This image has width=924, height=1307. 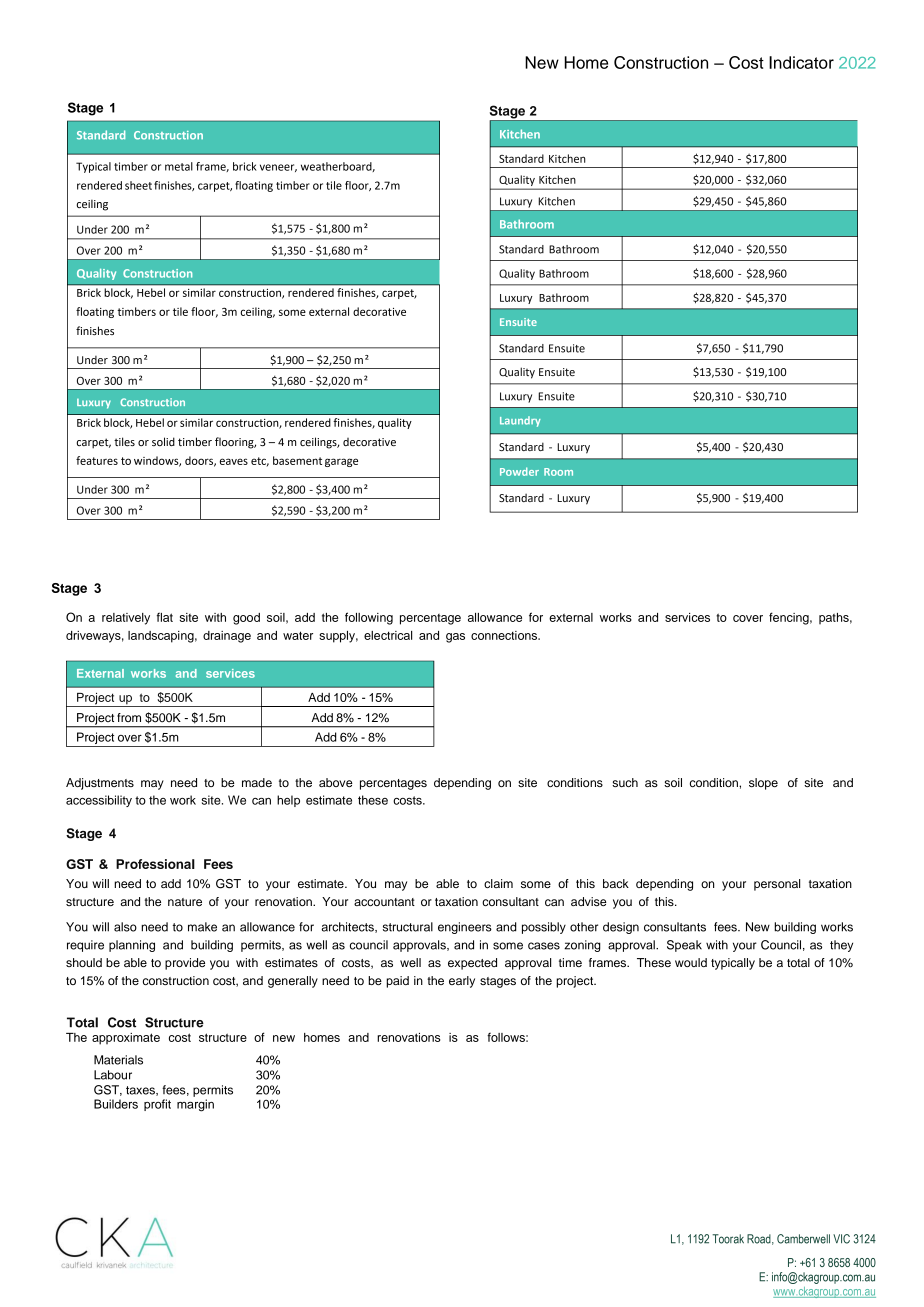 I want to click on eaves, so click(x=234, y=461).
